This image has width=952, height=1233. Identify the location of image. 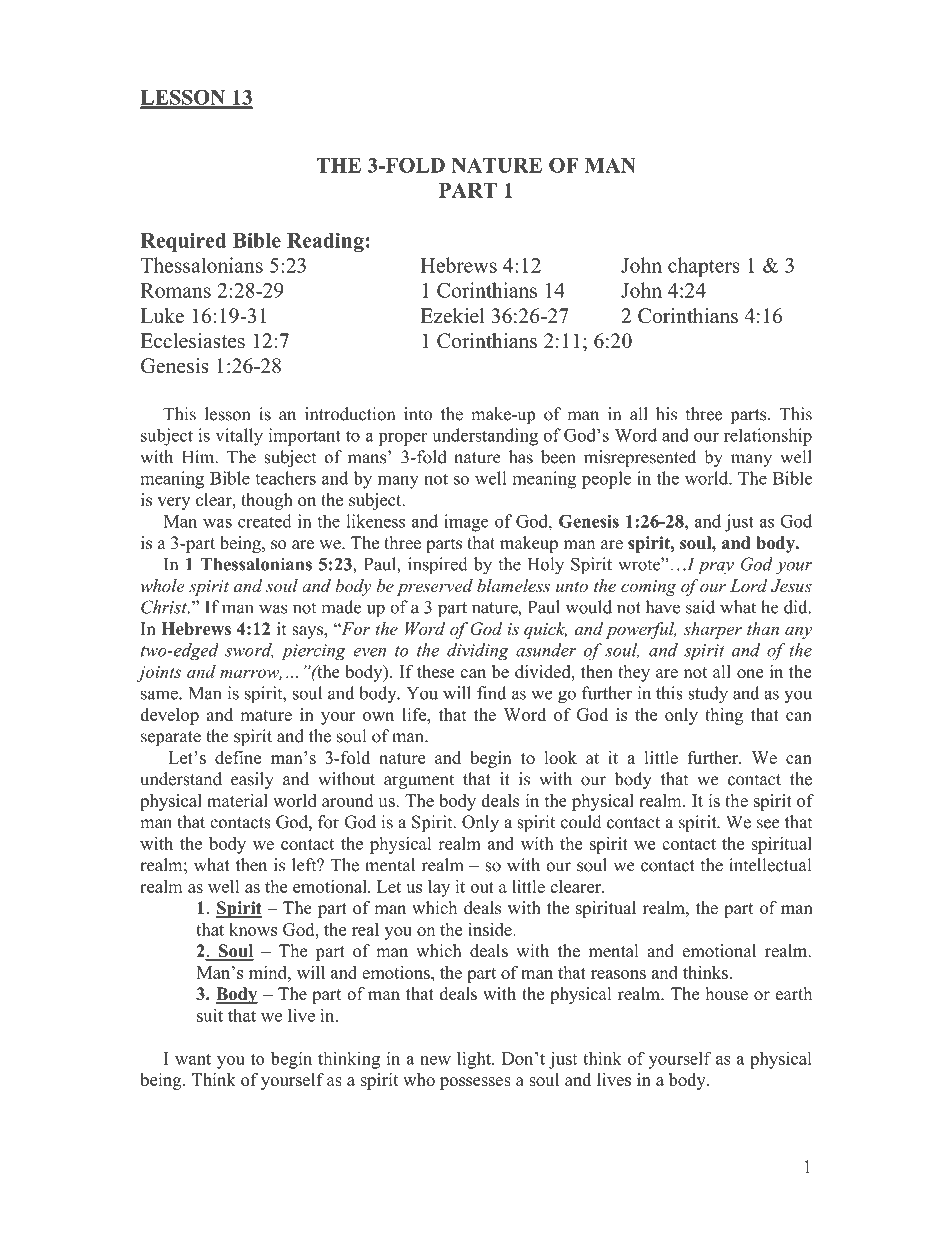
(466, 523).
